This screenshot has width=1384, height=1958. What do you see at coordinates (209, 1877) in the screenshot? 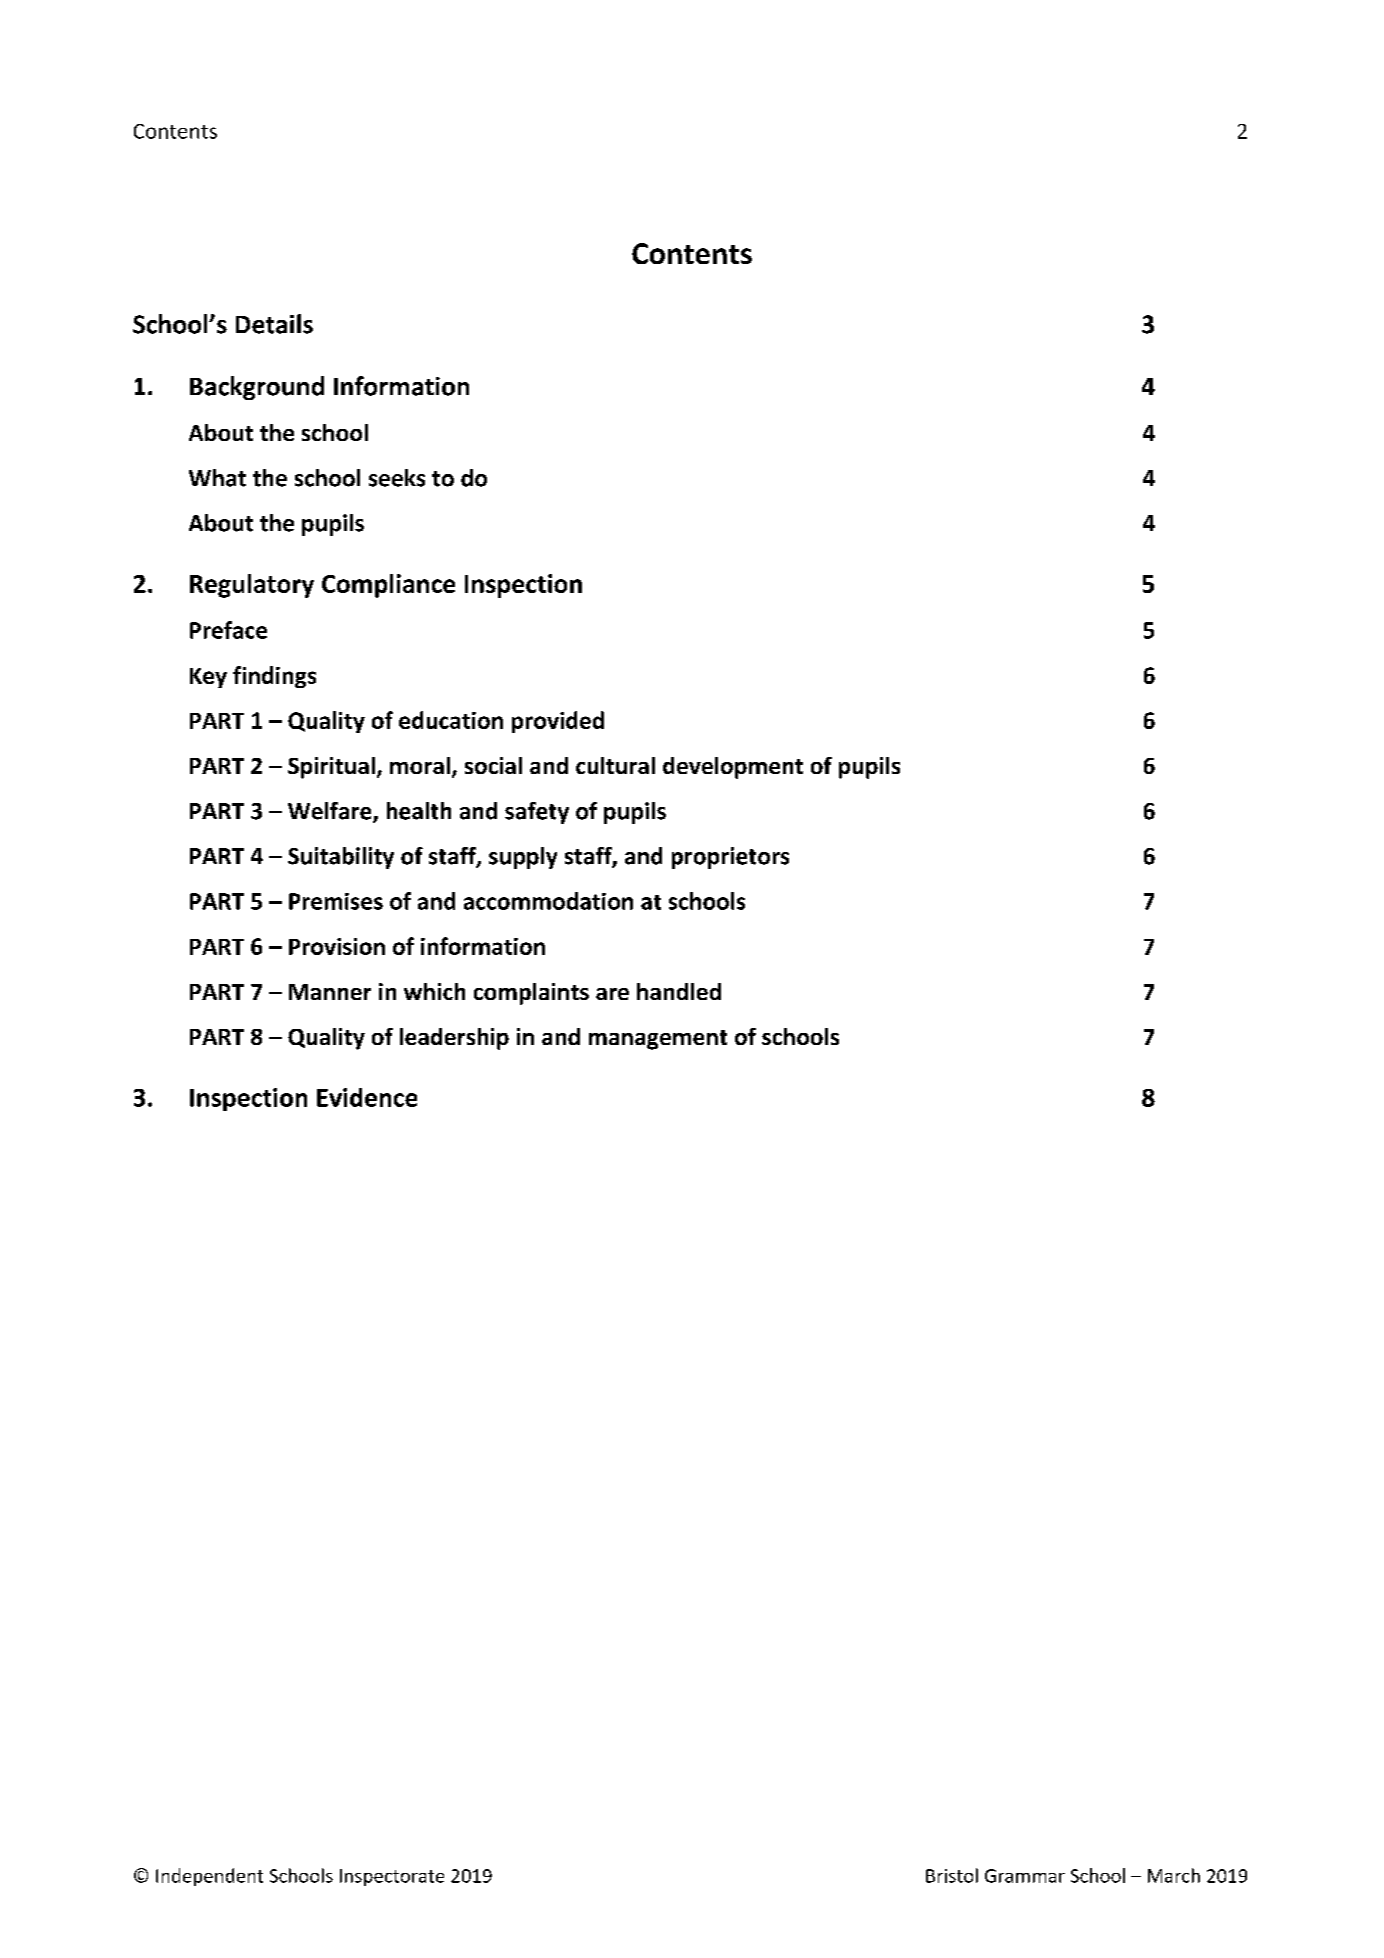
I see `Independent` at bounding box center [209, 1877].
